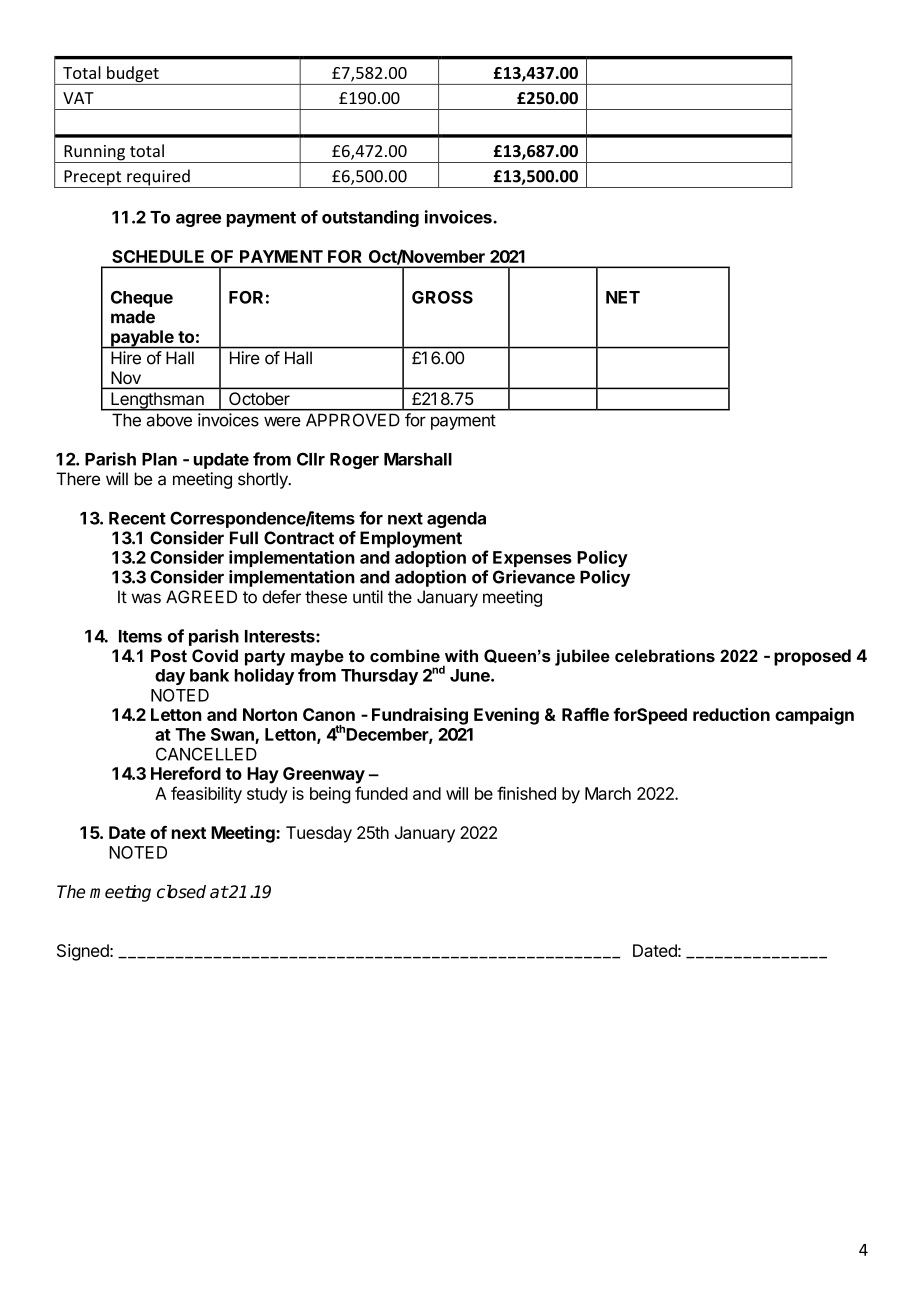 This screenshot has height=1308, width=924. What do you see at coordinates (159, 459) in the screenshot?
I see `Plan` at bounding box center [159, 459].
